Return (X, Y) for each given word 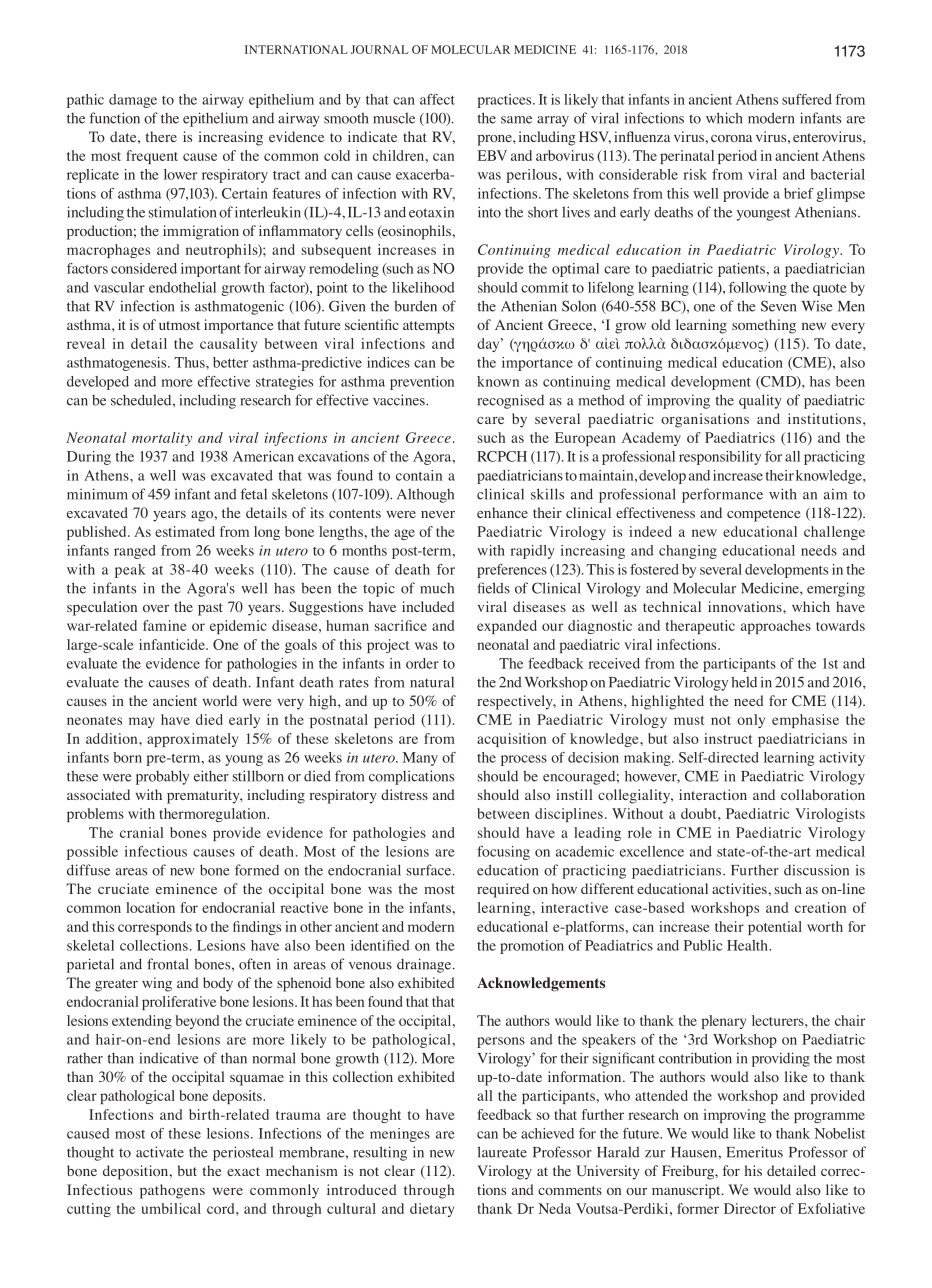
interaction (713, 794)
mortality (162, 439)
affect (437, 99)
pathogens (172, 1191)
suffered (807, 99)
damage (133, 101)
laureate (502, 1152)
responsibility (720, 458)
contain (419, 475)
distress (404, 794)
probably (162, 777)
